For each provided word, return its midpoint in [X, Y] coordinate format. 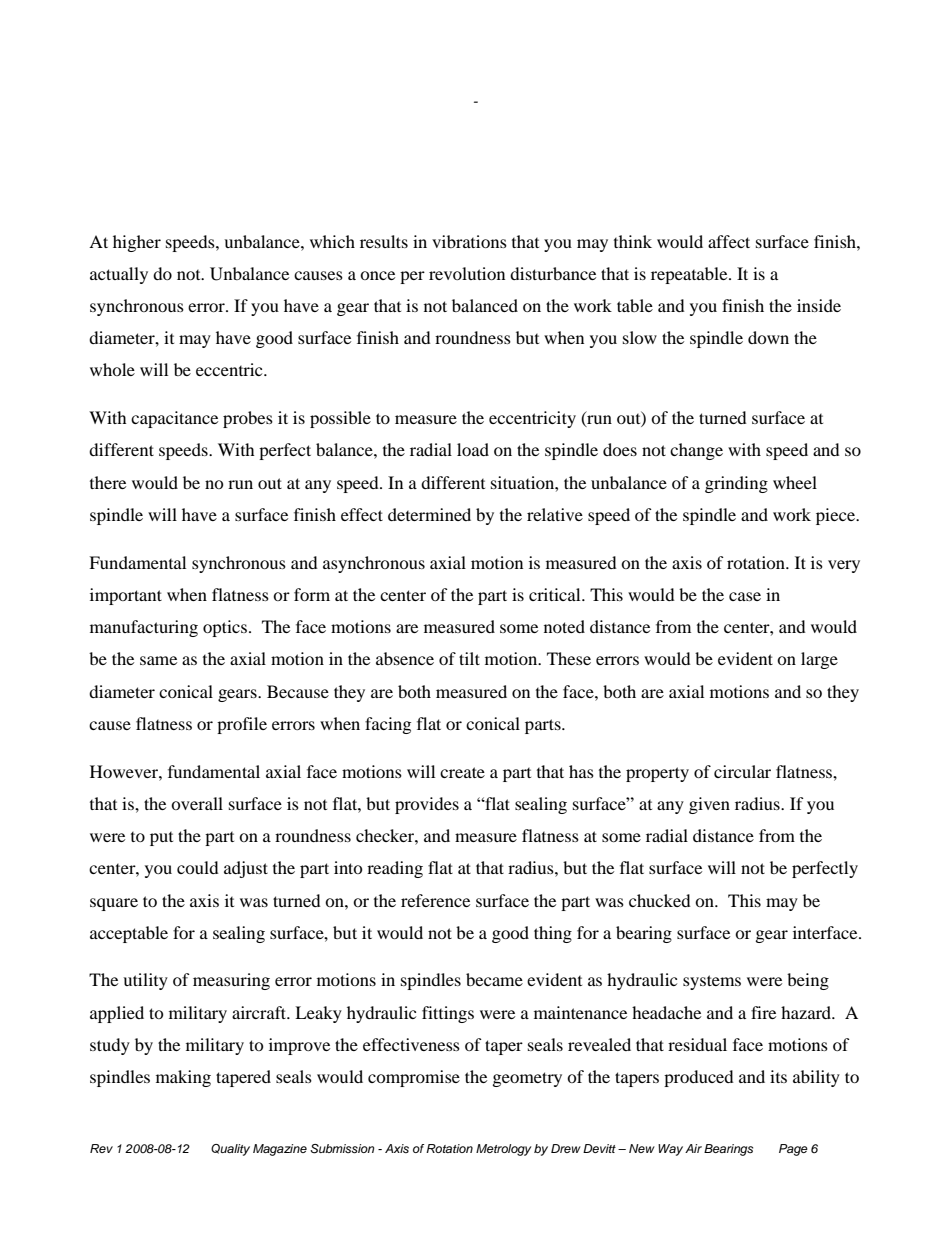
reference [435, 900]
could [198, 867]
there [108, 482]
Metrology [504, 1150]
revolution [467, 273]
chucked [660, 900]
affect [729, 241]
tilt [469, 658]
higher [137, 243]
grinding [736, 484]
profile [242, 725]
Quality [230, 1150]
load [473, 449]
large [819, 660]
